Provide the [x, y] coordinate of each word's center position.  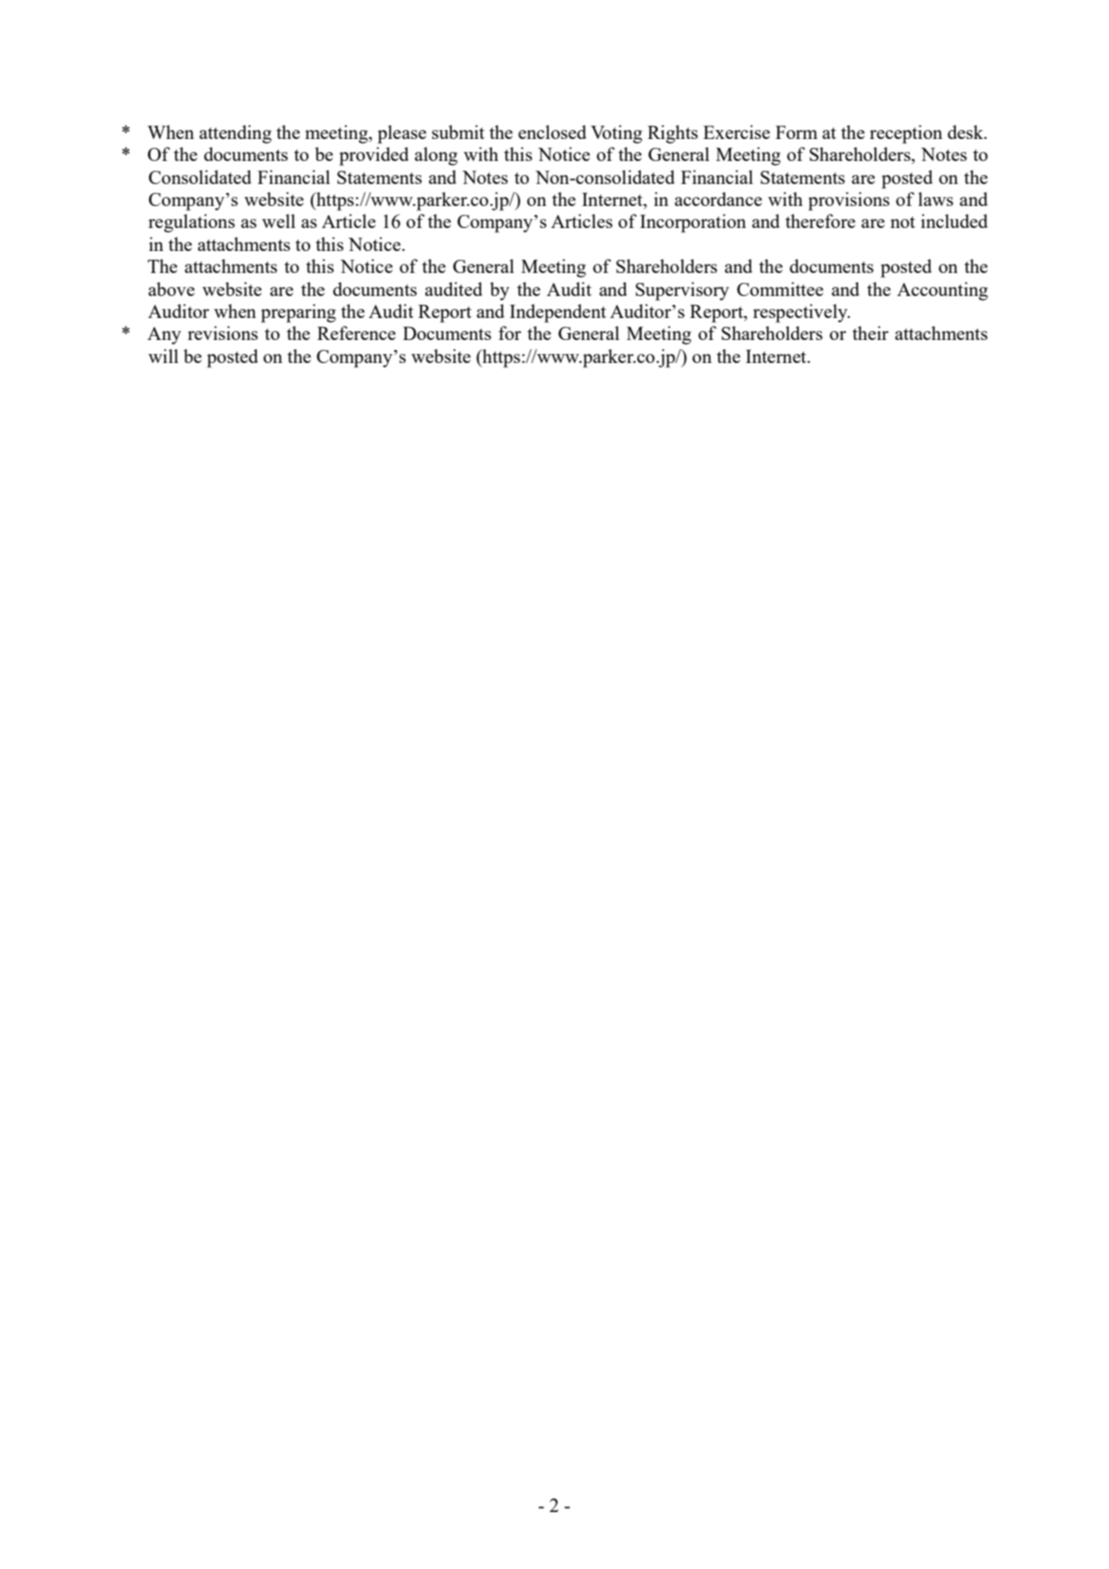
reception [906, 134]
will [163, 356]
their [870, 333]
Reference [356, 333]
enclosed [552, 132]
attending [235, 134]
